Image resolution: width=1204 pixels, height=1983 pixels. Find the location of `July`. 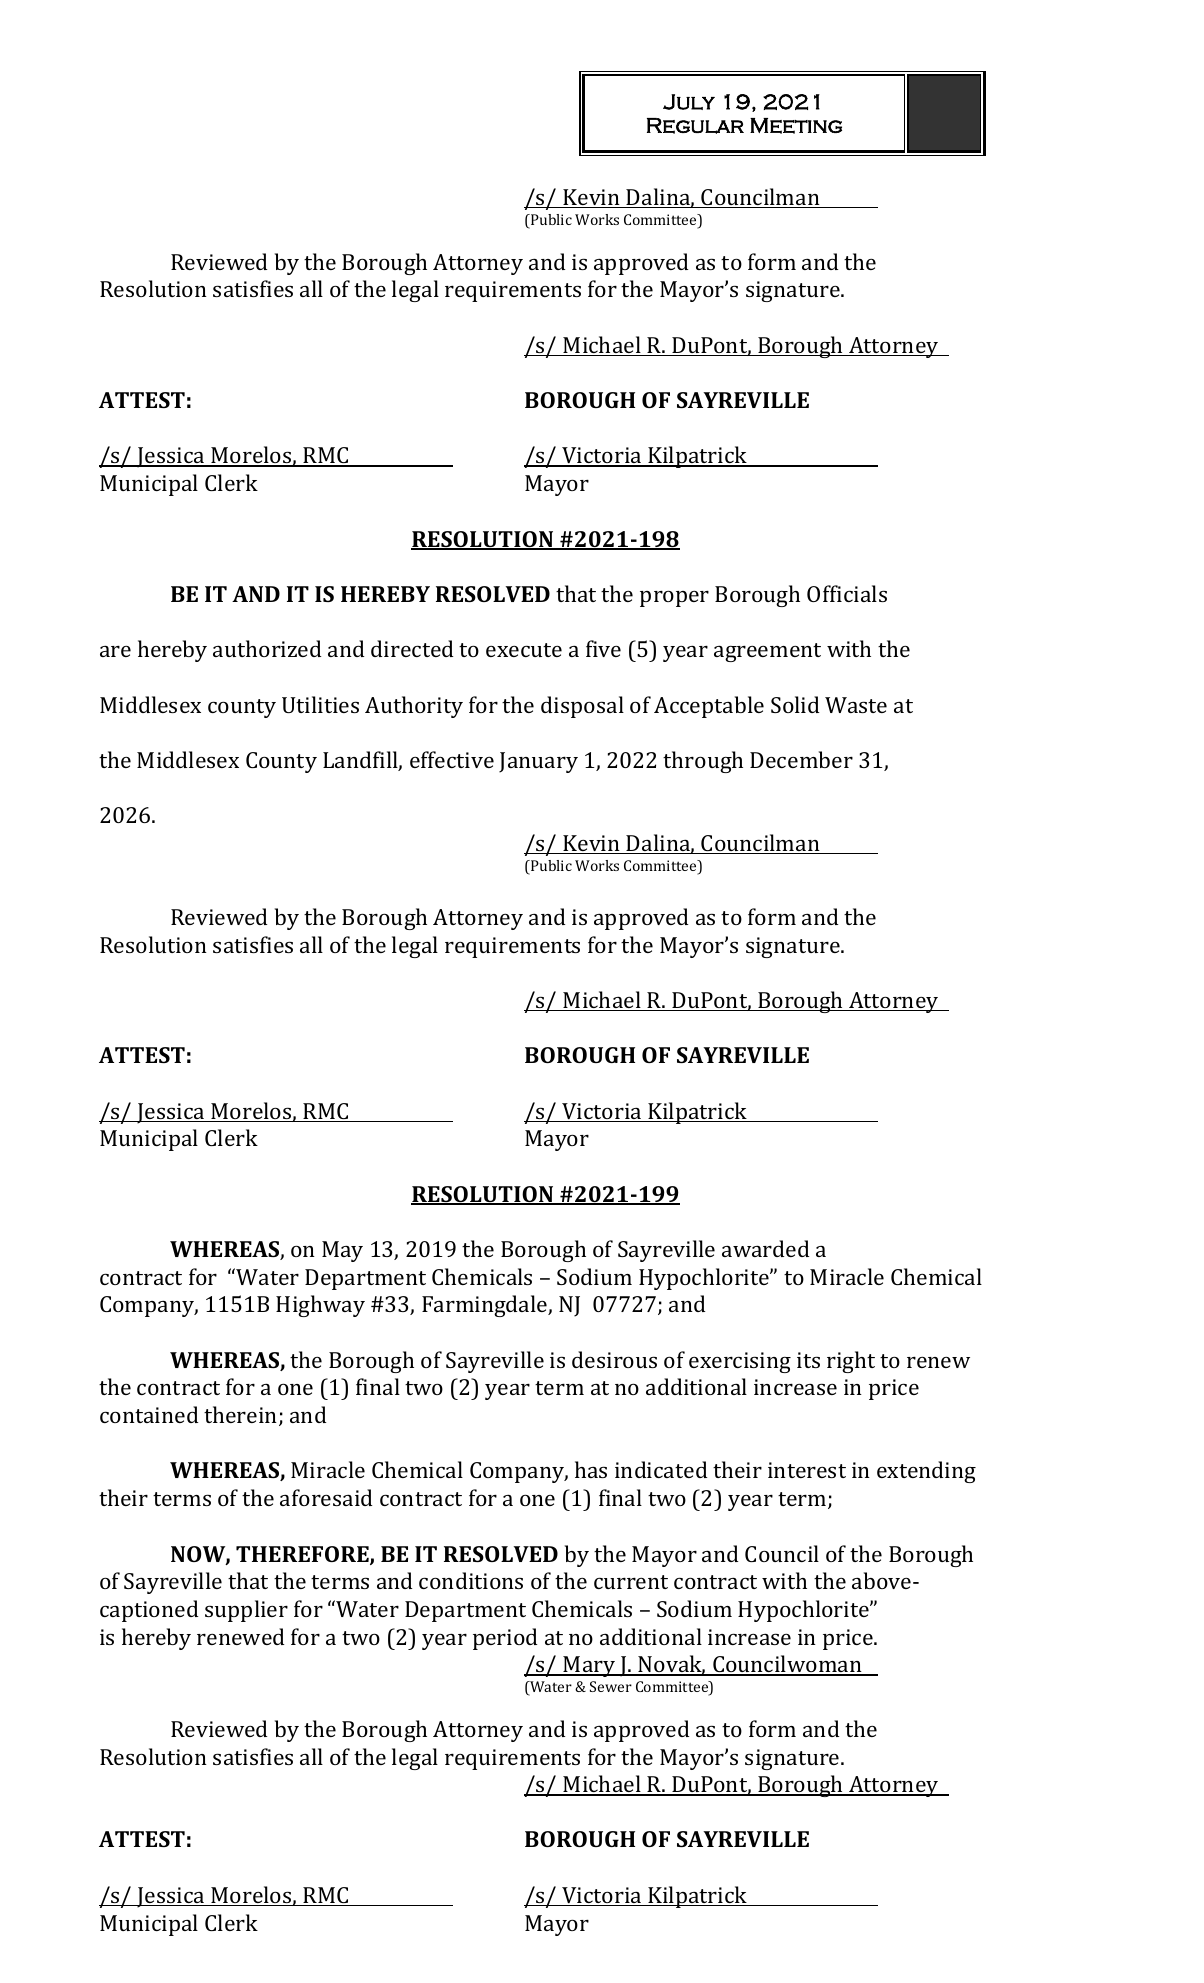

July is located at coordinates (689, 102).
